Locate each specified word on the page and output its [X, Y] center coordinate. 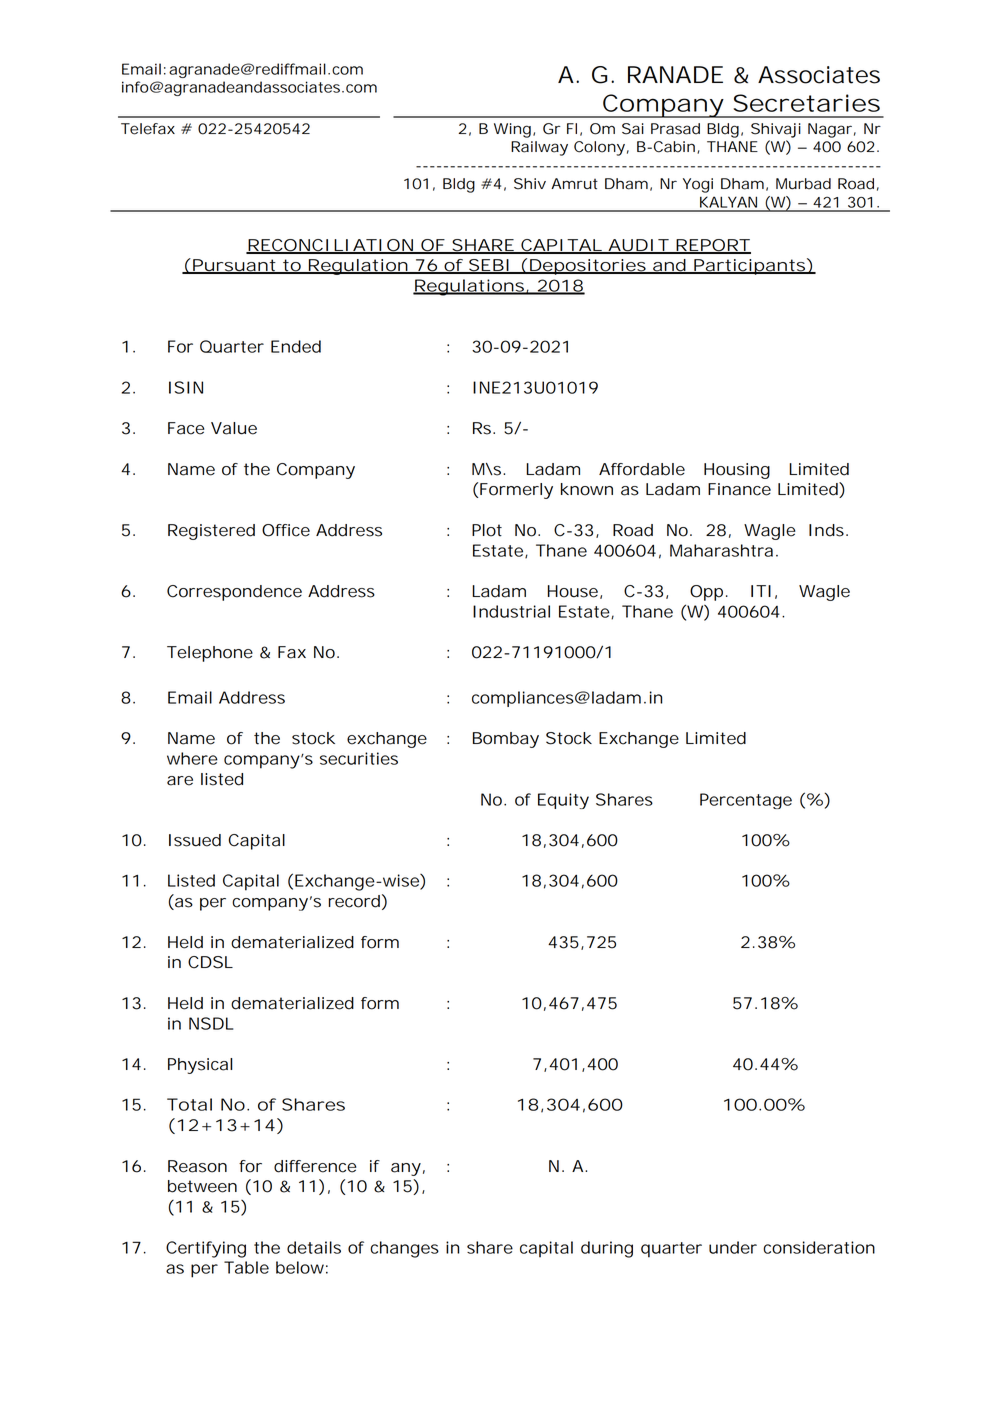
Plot [487, 530]
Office [286, 530]
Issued [195, 840]
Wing [512, 130]
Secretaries [806, 103]
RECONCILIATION [330, 246]
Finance [739, 489]
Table [246, 1267]
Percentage [746, 801]
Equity [563, 801]
